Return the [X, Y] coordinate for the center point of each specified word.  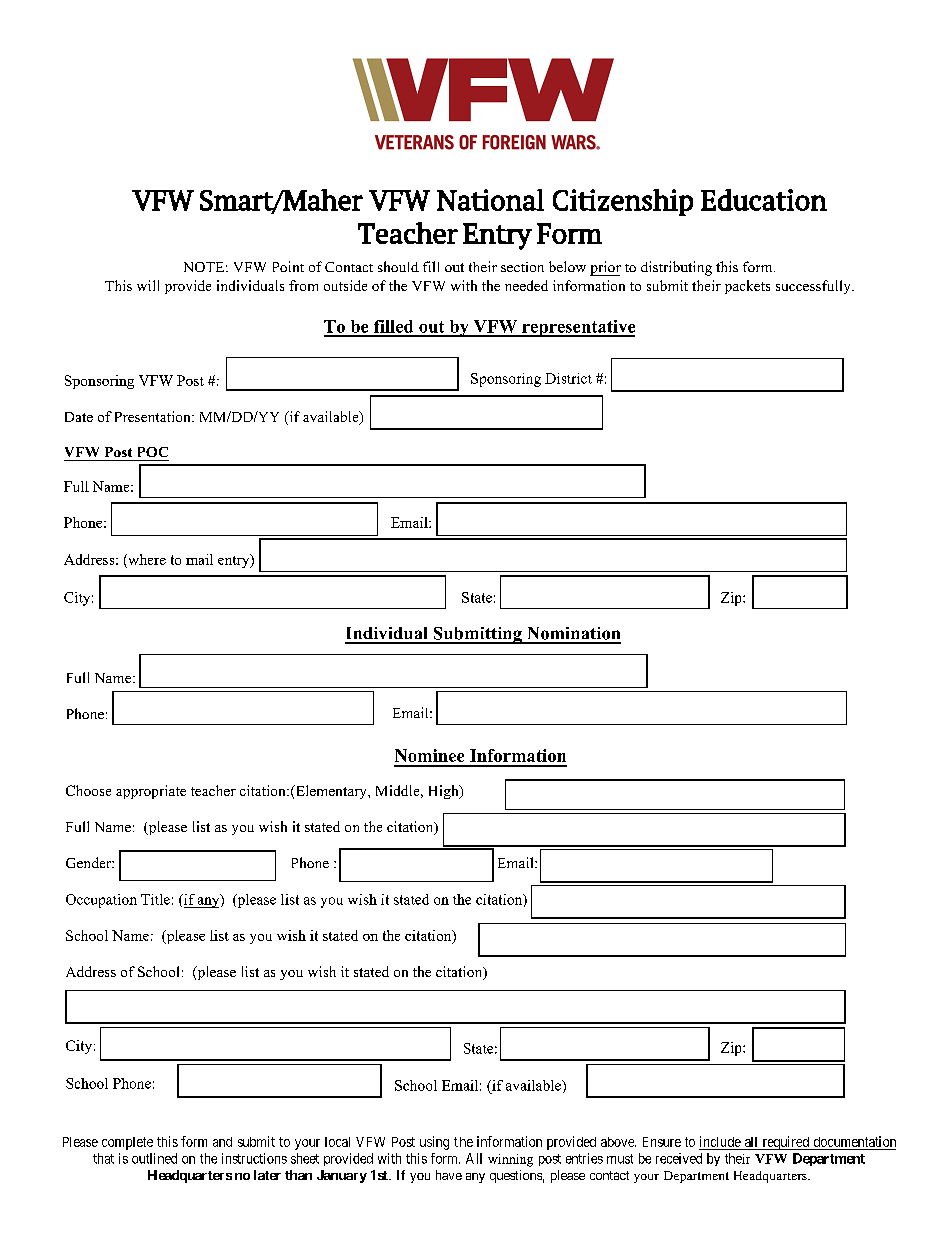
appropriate [151, 792]
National [490, 200]
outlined [154, 1158]
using [434, 1143]
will [148, 285]
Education [764, 200]
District [568, 378]
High [445, 792]
